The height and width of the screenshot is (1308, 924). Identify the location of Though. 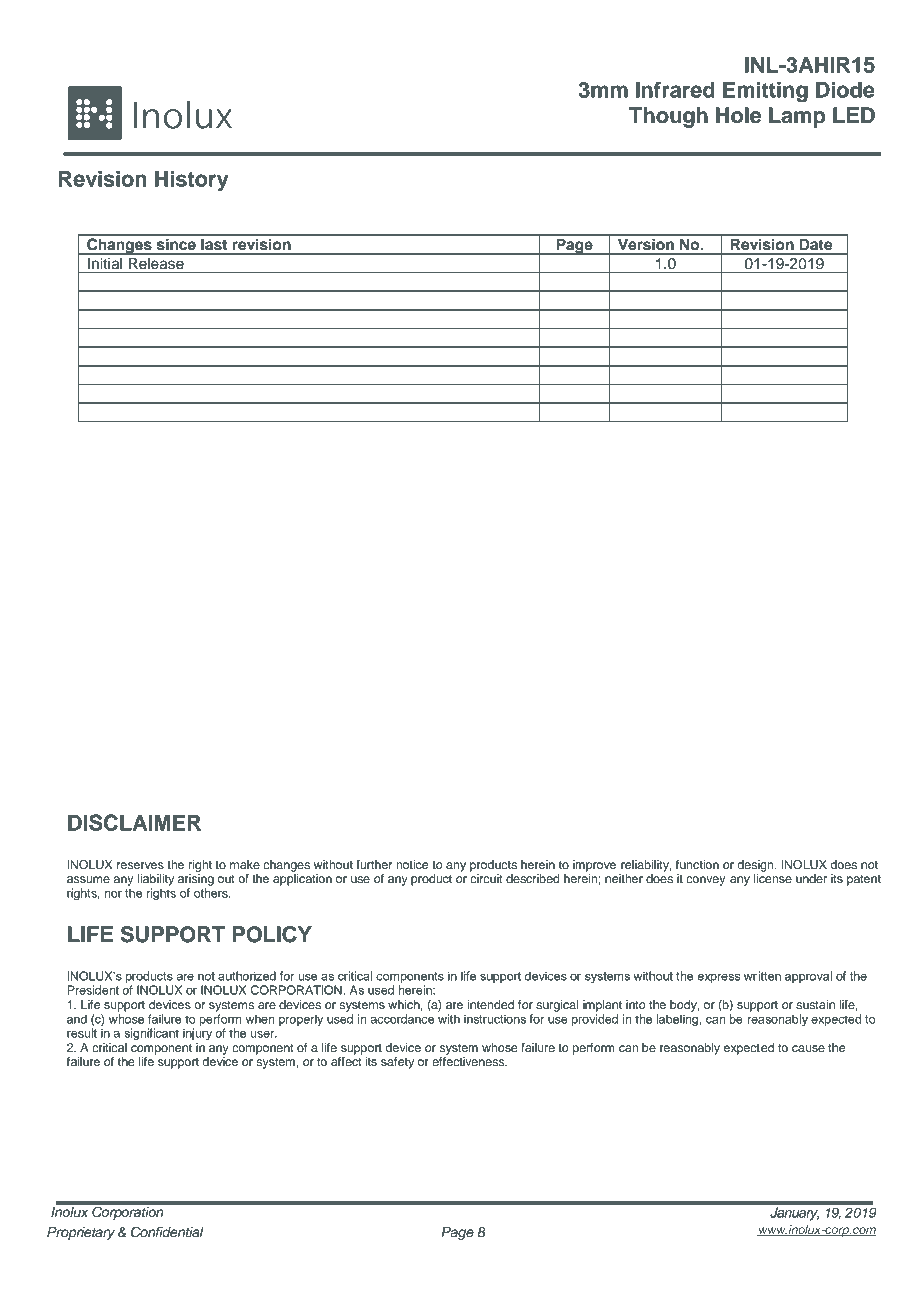
(668, 117).
